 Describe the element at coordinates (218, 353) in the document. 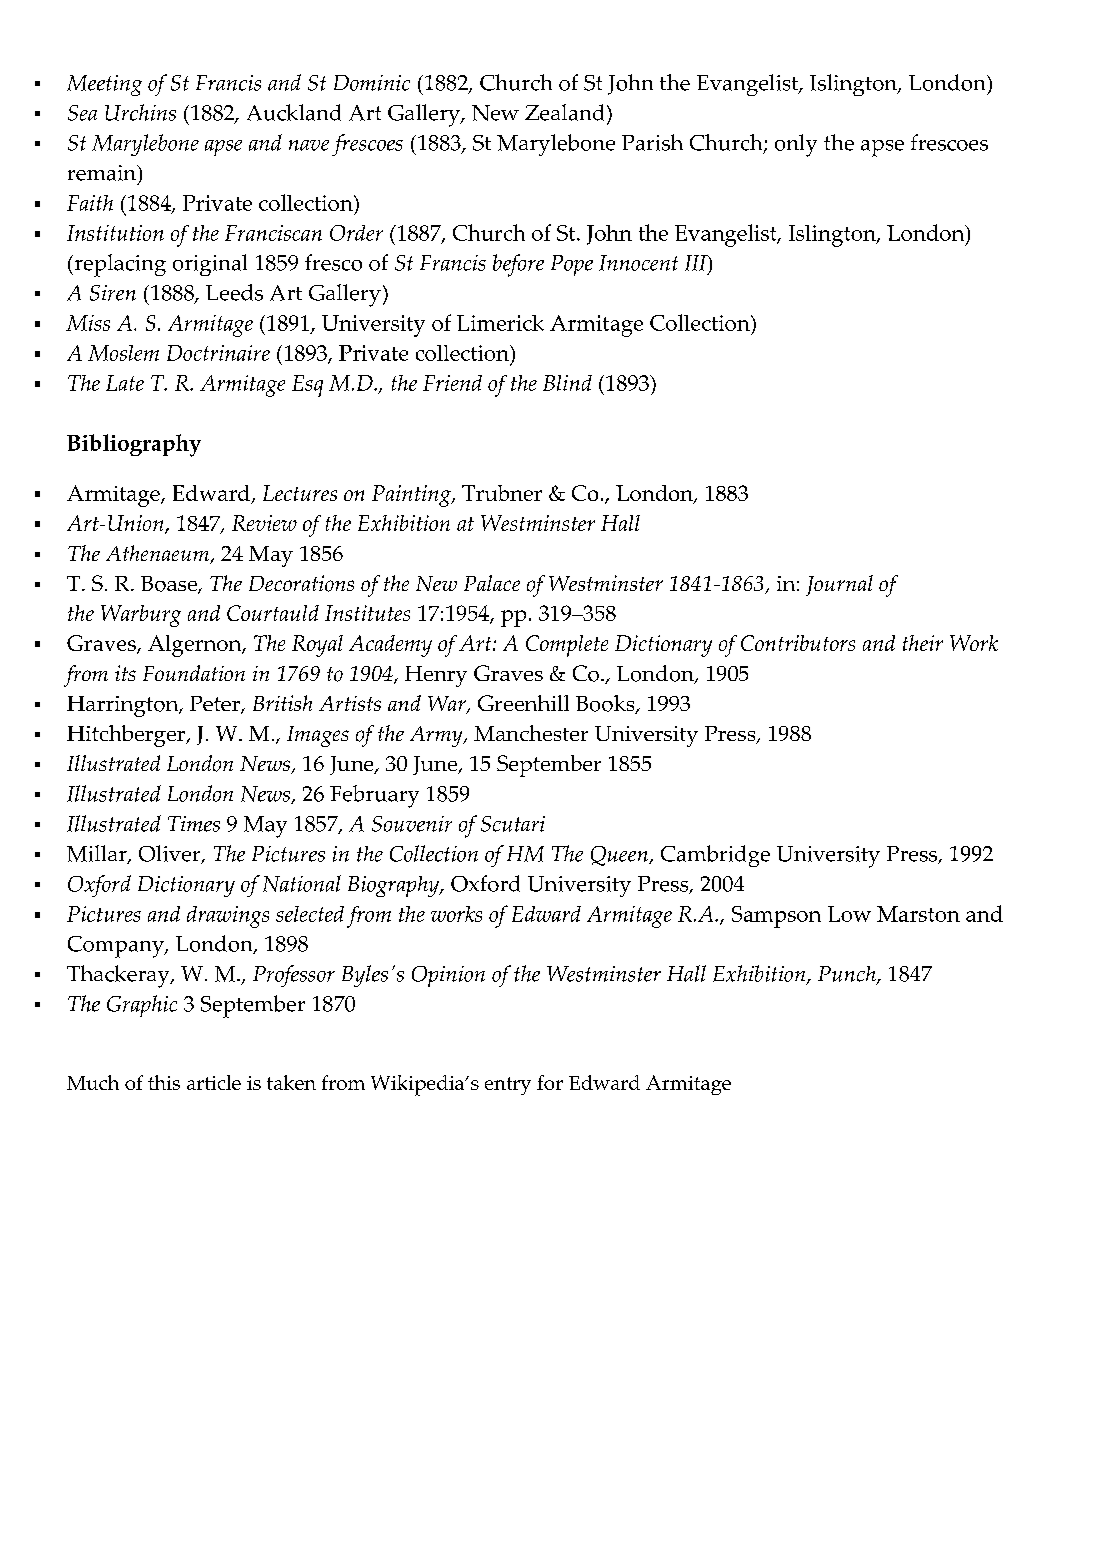

I see `Doctrinaire` at that location.
